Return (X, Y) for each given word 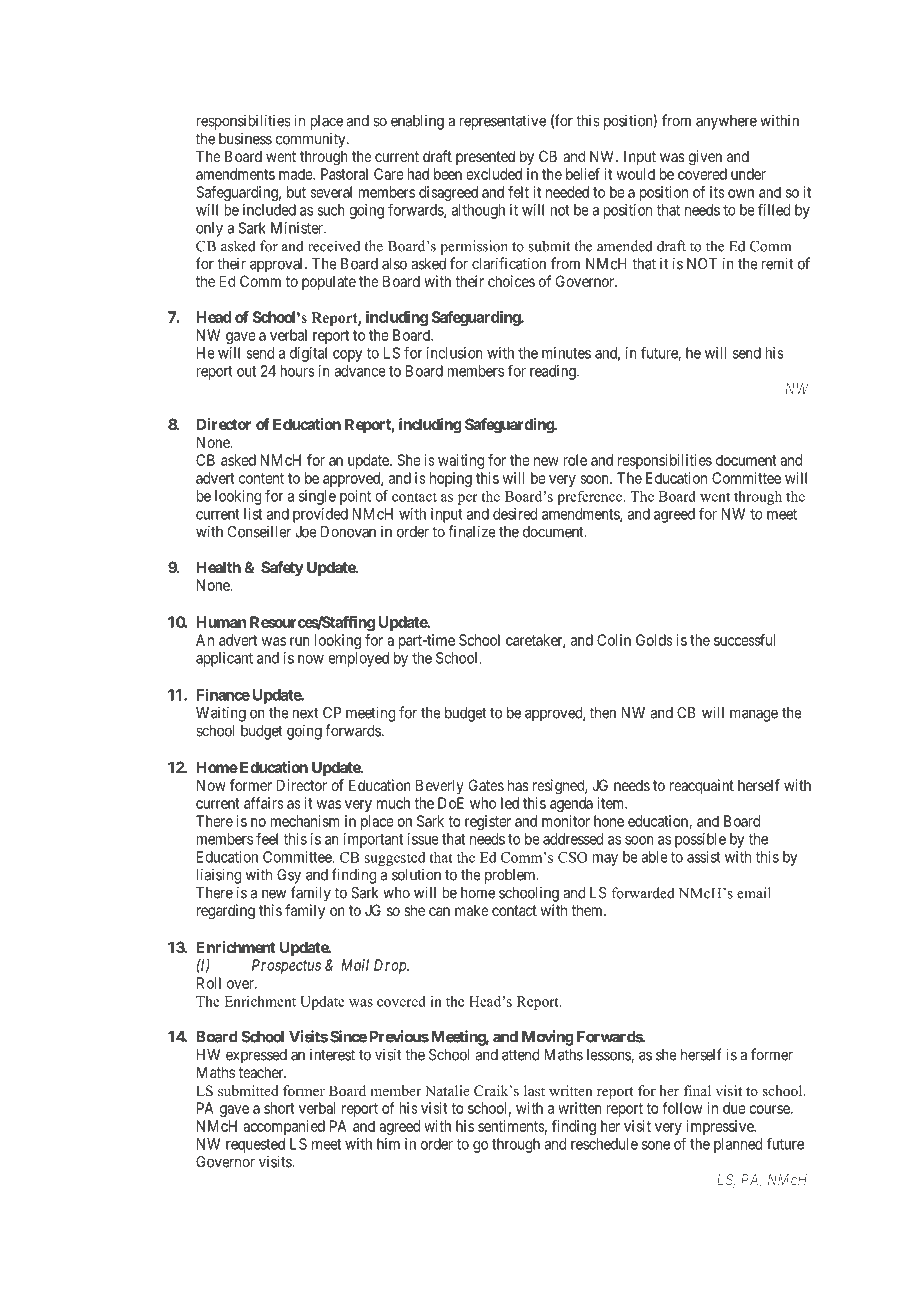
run (300, 641)
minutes (566, 353)
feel (267, 838)
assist (704, 857)
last (534, 1090)
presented (485, 157)
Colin (614, 640)
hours (298, 371)
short (279, 1108)
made (296, 174)
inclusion (455, 353)
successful (745, 640)
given (705, 158)
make (472, 910)
